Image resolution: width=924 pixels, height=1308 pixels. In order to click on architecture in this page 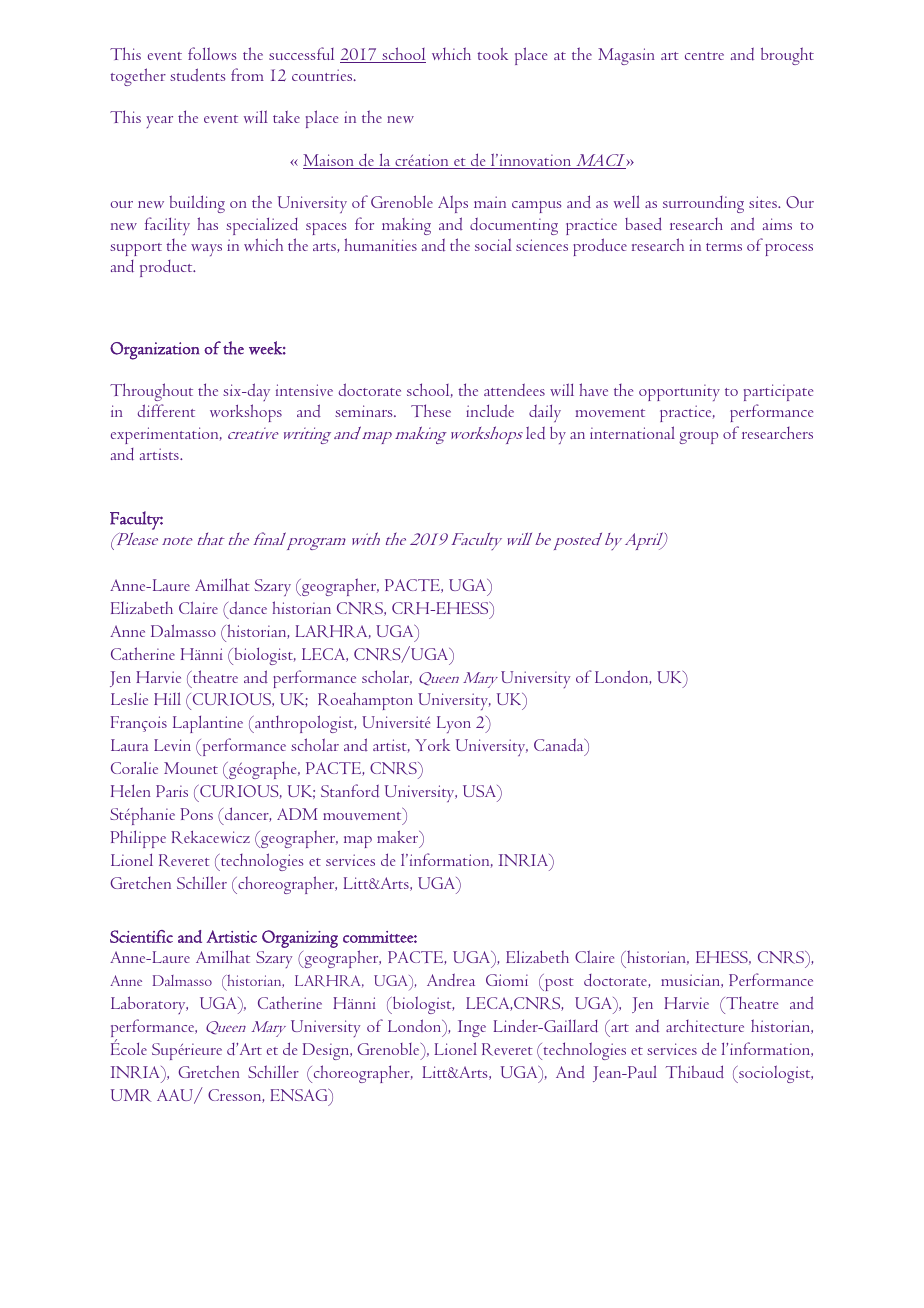, I will do `click(705, 1026)`.
